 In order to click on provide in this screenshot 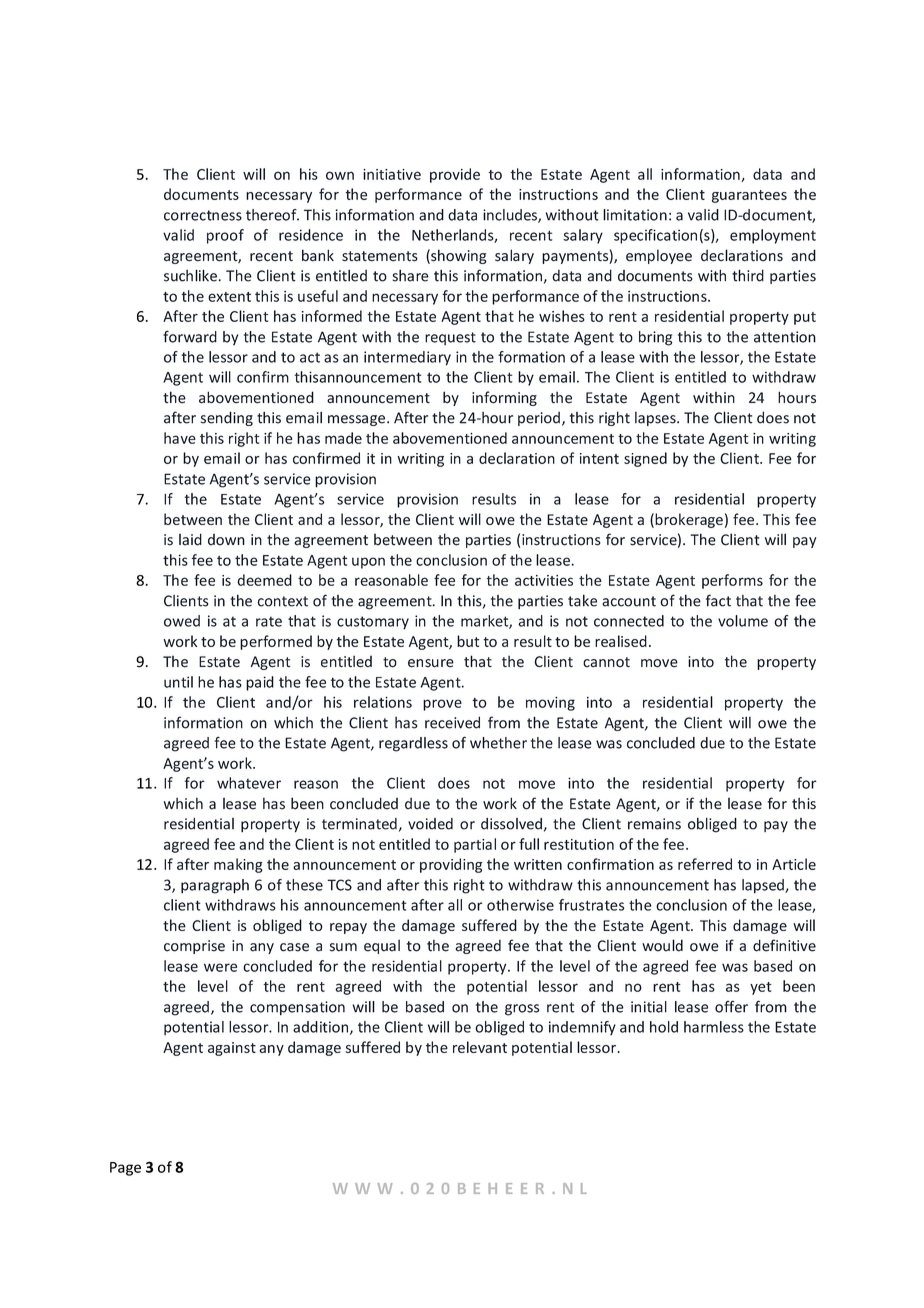, I will do `click(455, 175)`.
